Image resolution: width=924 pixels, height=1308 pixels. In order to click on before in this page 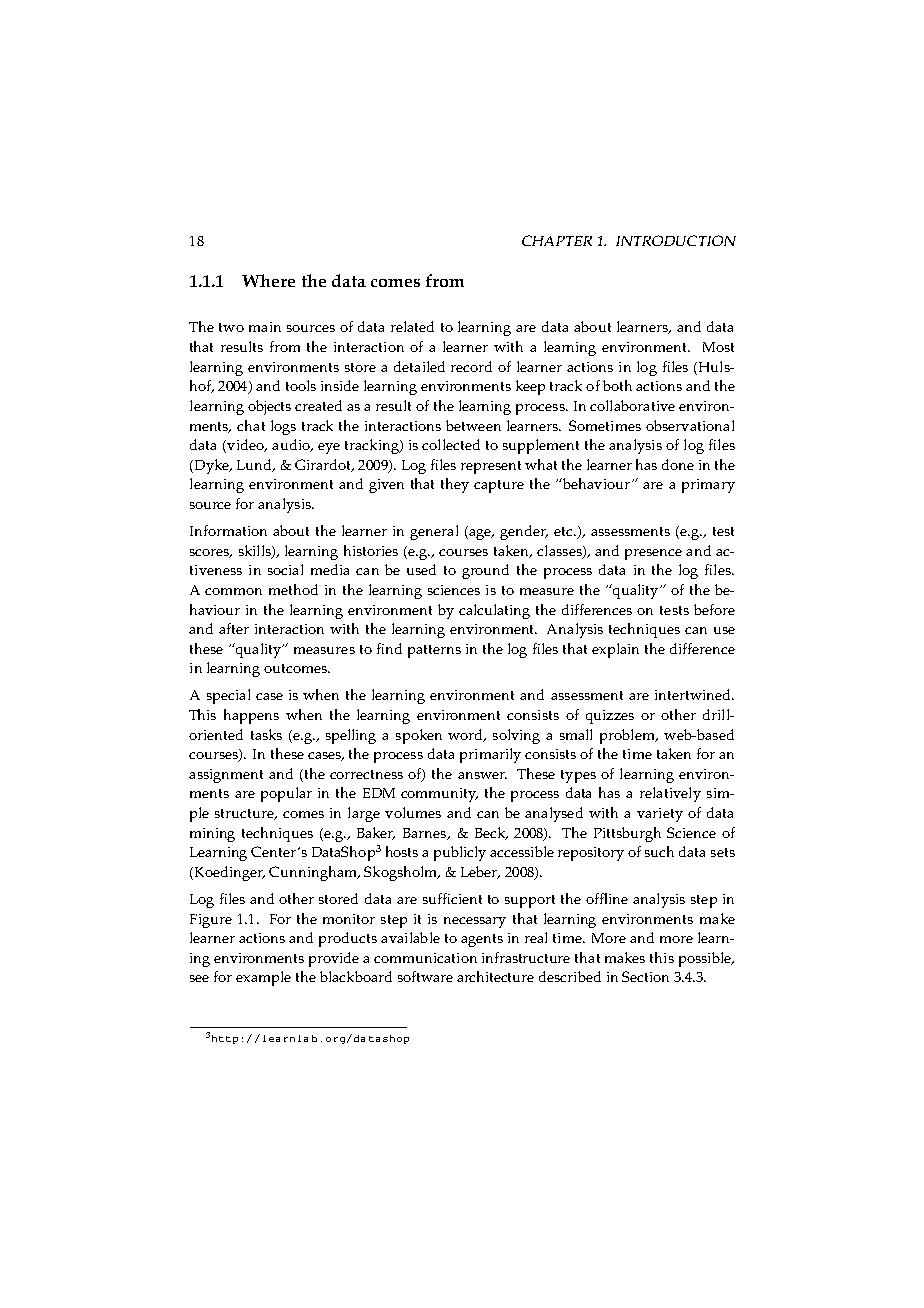, I will do `click(714, 609)`.
